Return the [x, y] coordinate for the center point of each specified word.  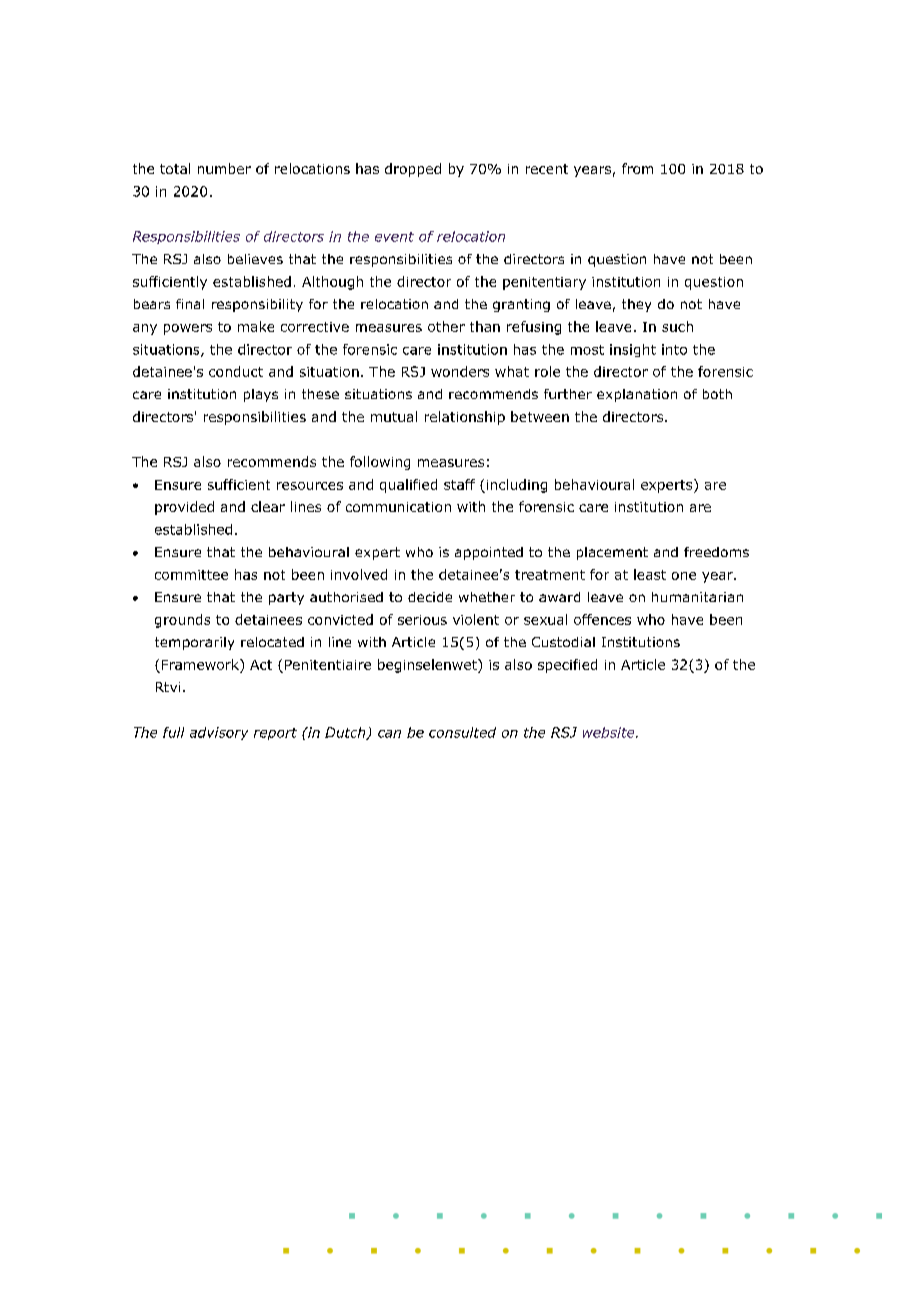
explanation [637, 395]
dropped [413, 170]
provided [184, 508]
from [637, 168]
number [224, 168]
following [380, 463]
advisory [219, 733]
